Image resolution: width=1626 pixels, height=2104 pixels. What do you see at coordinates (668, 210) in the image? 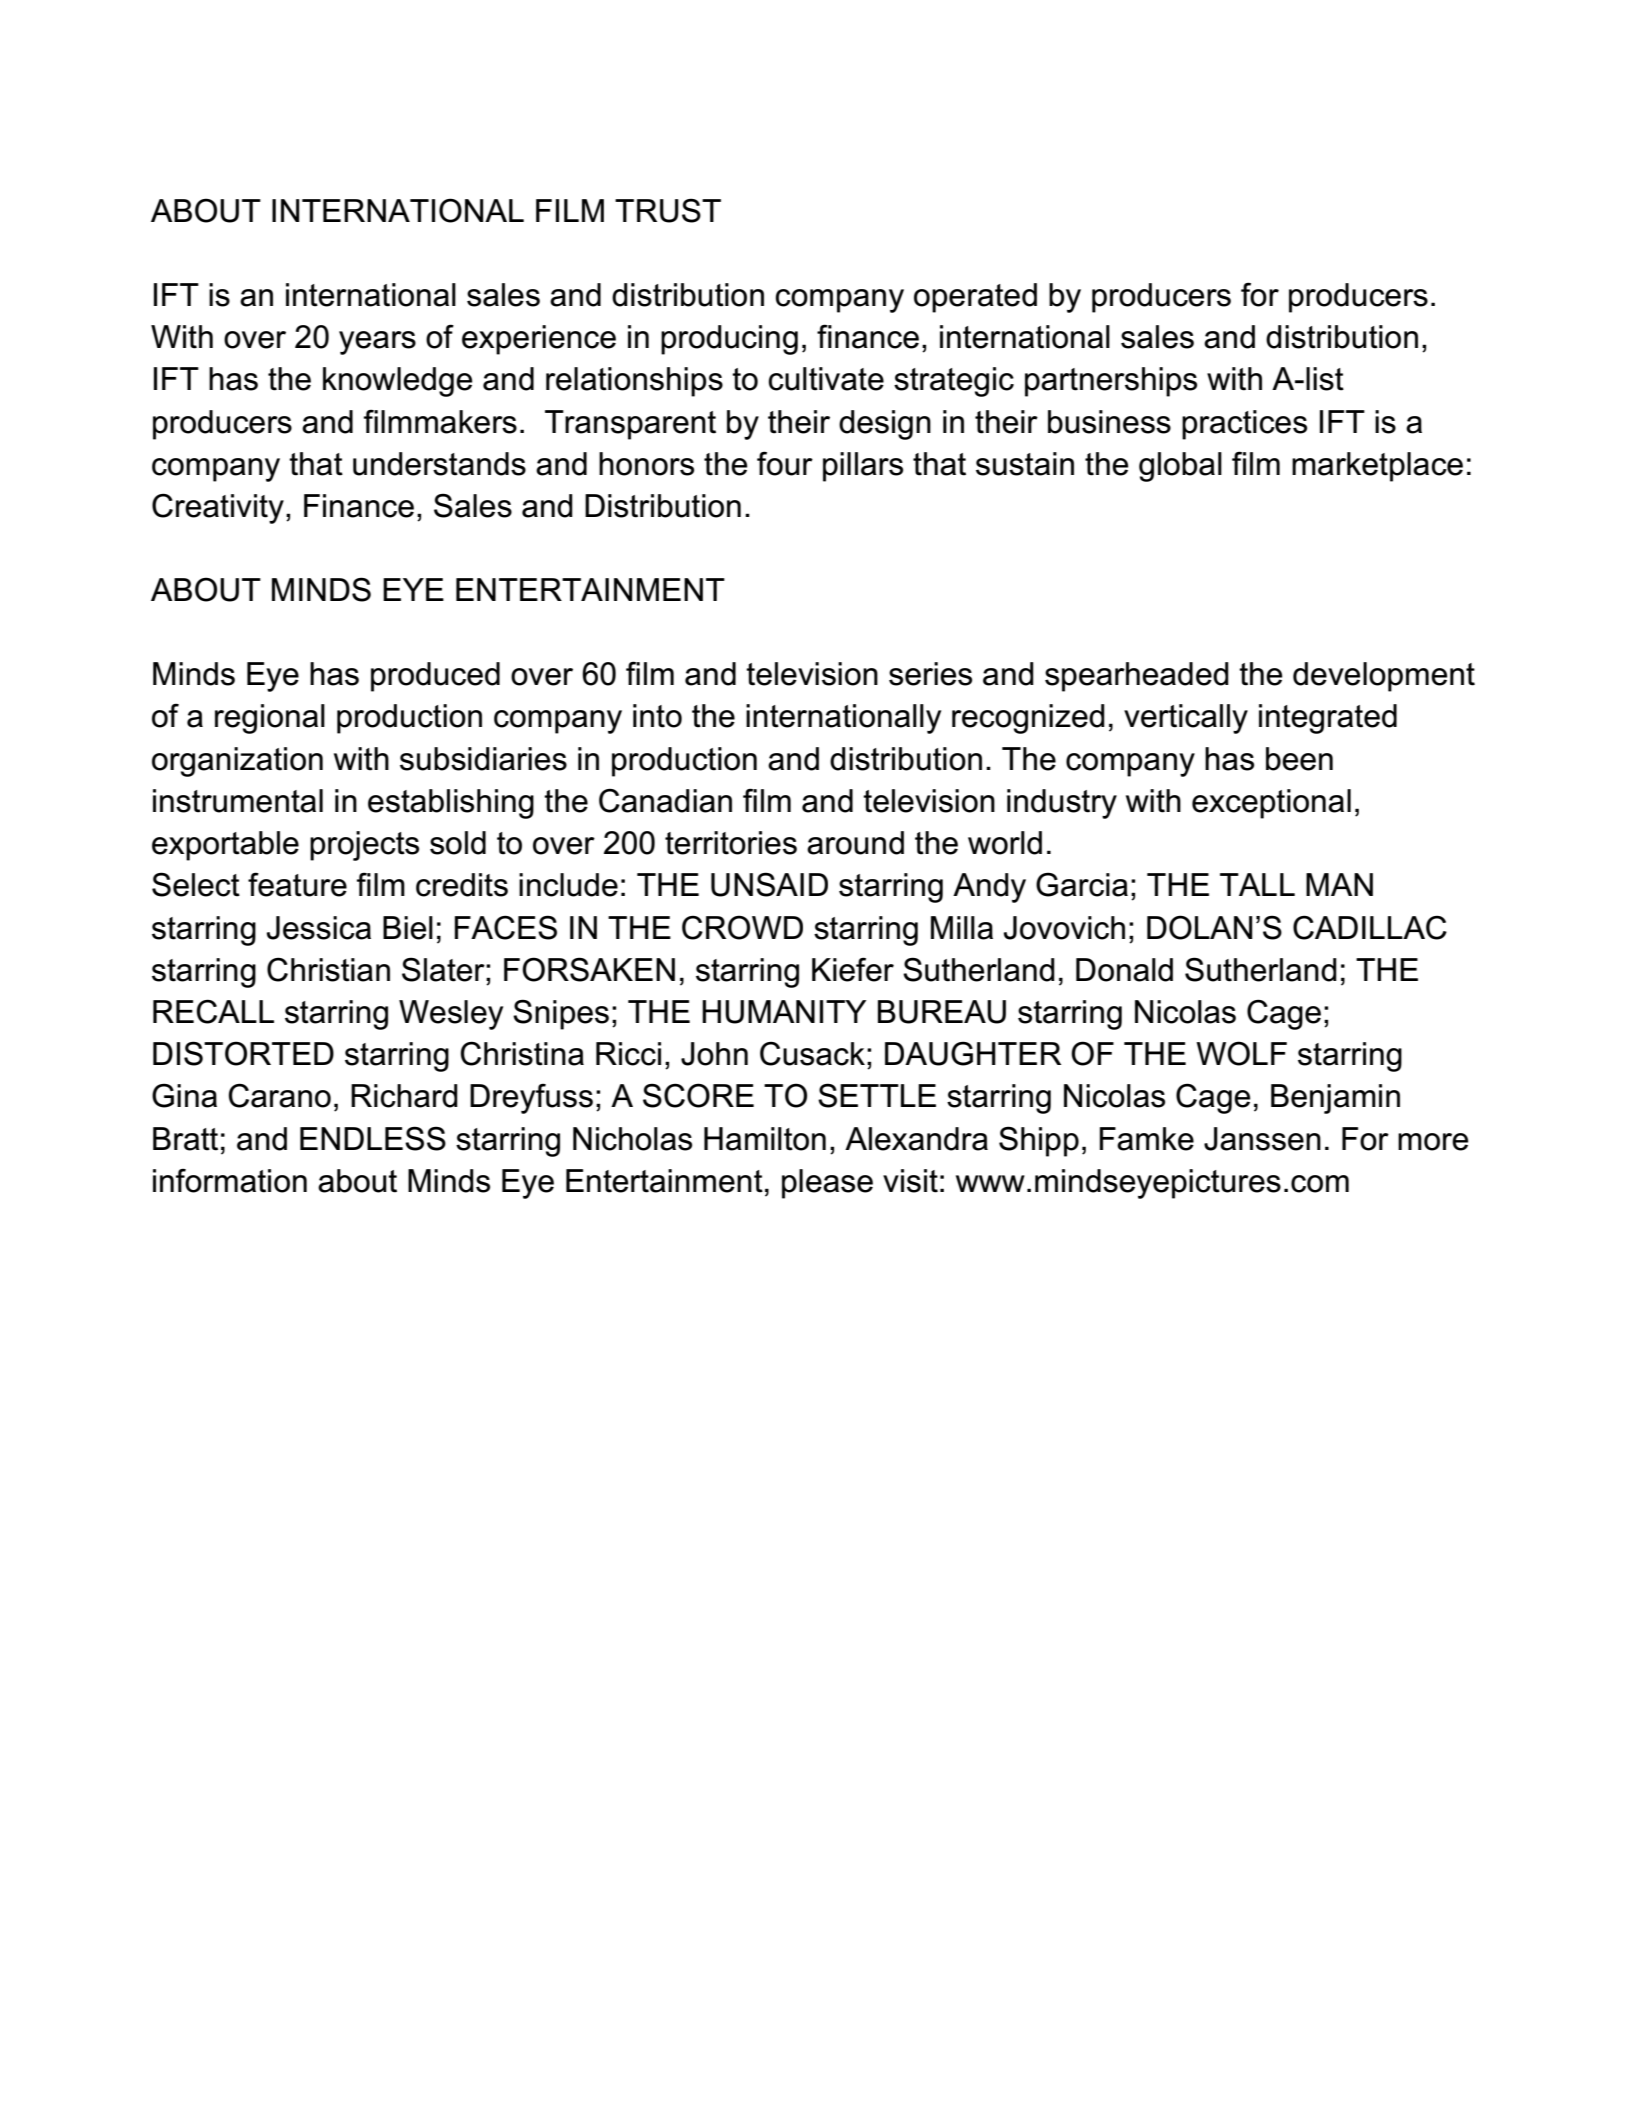
I see `TRUST` at bounding box center [668, 210].
